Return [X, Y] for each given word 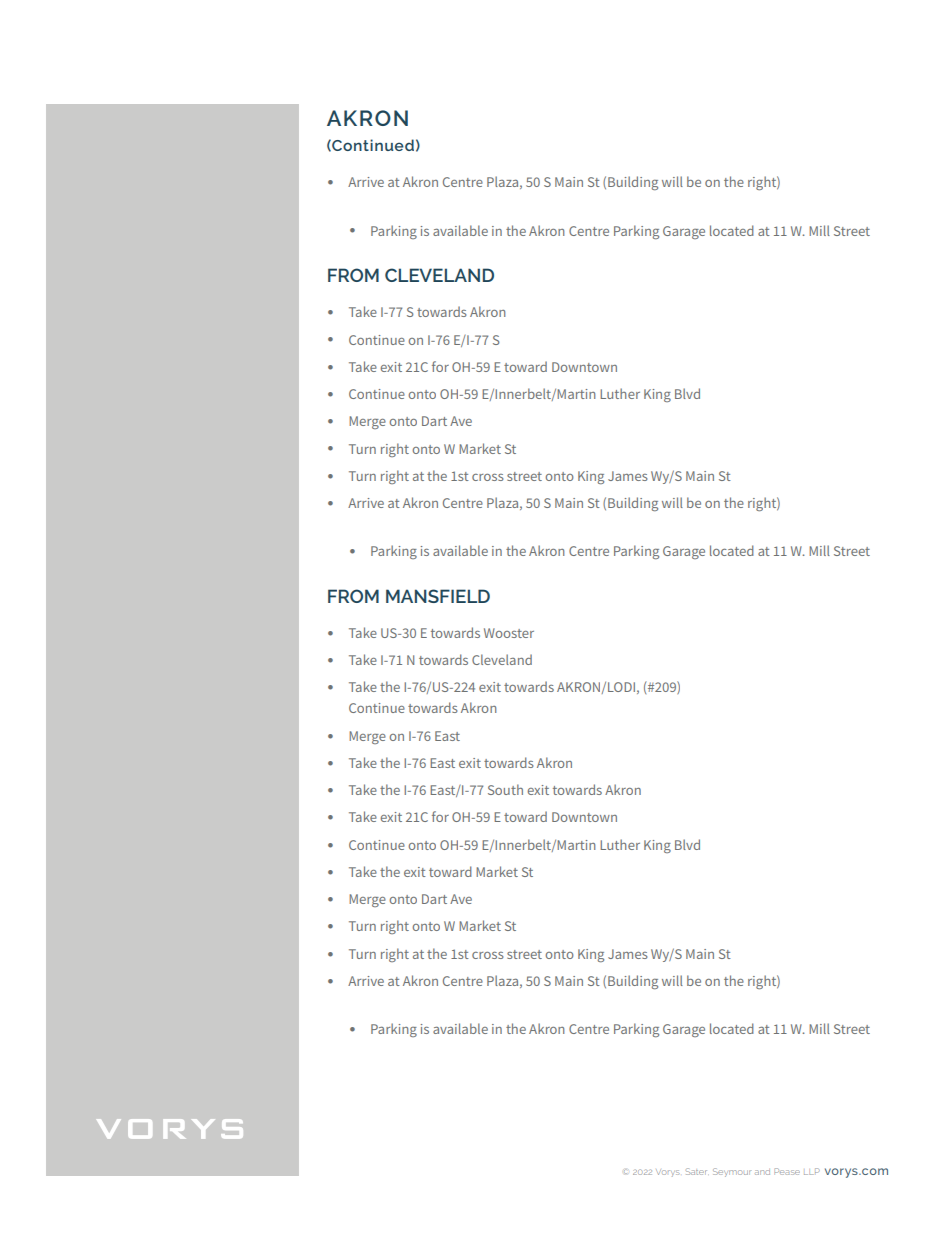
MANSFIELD [438, 596]
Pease [787, 1171]
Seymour [732, 1172]
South [505, 789]
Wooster [509, 633]
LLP [812, 1171]
